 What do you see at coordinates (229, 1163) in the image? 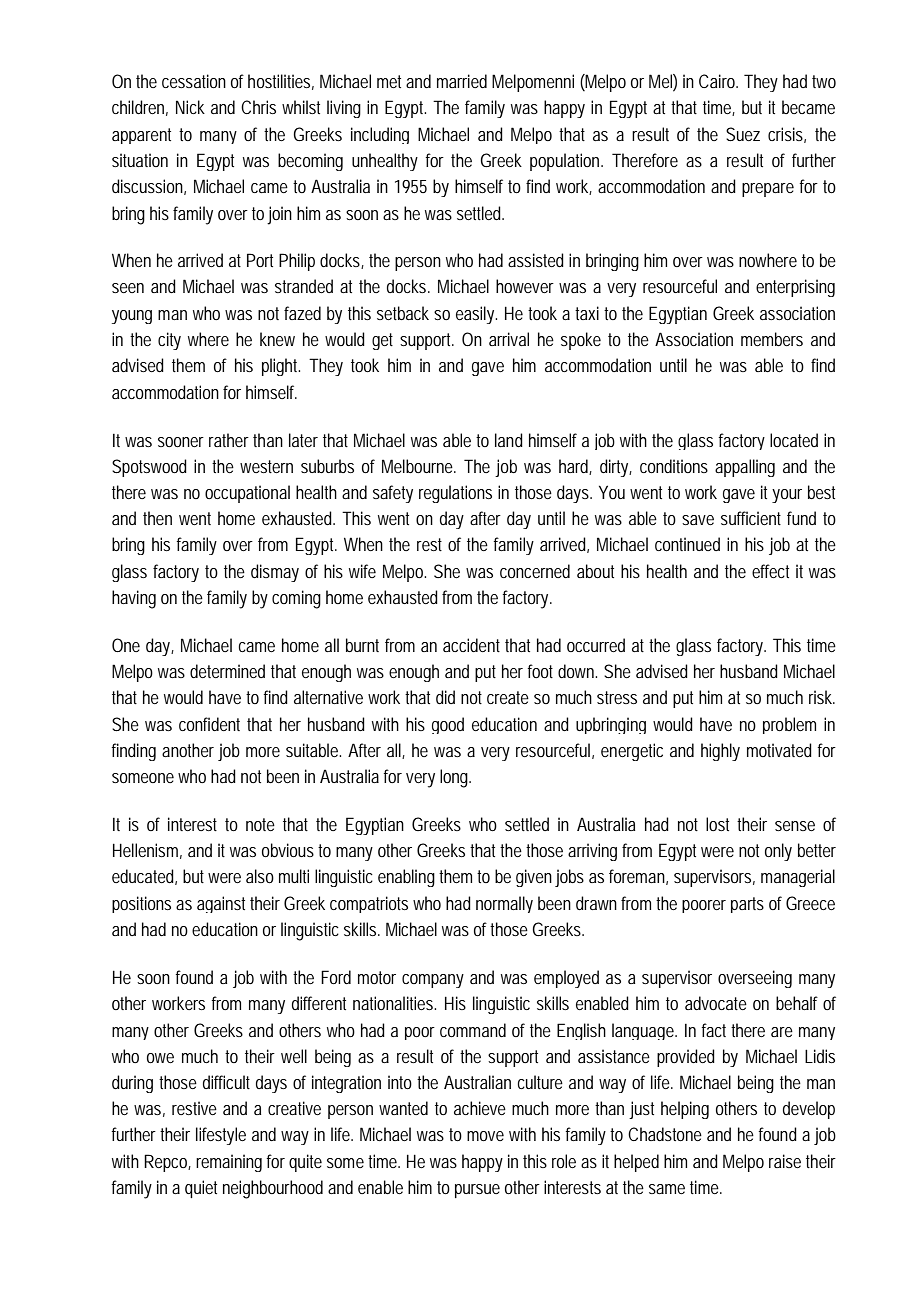
I see `remaining` at bounding box center [229, 1163].
